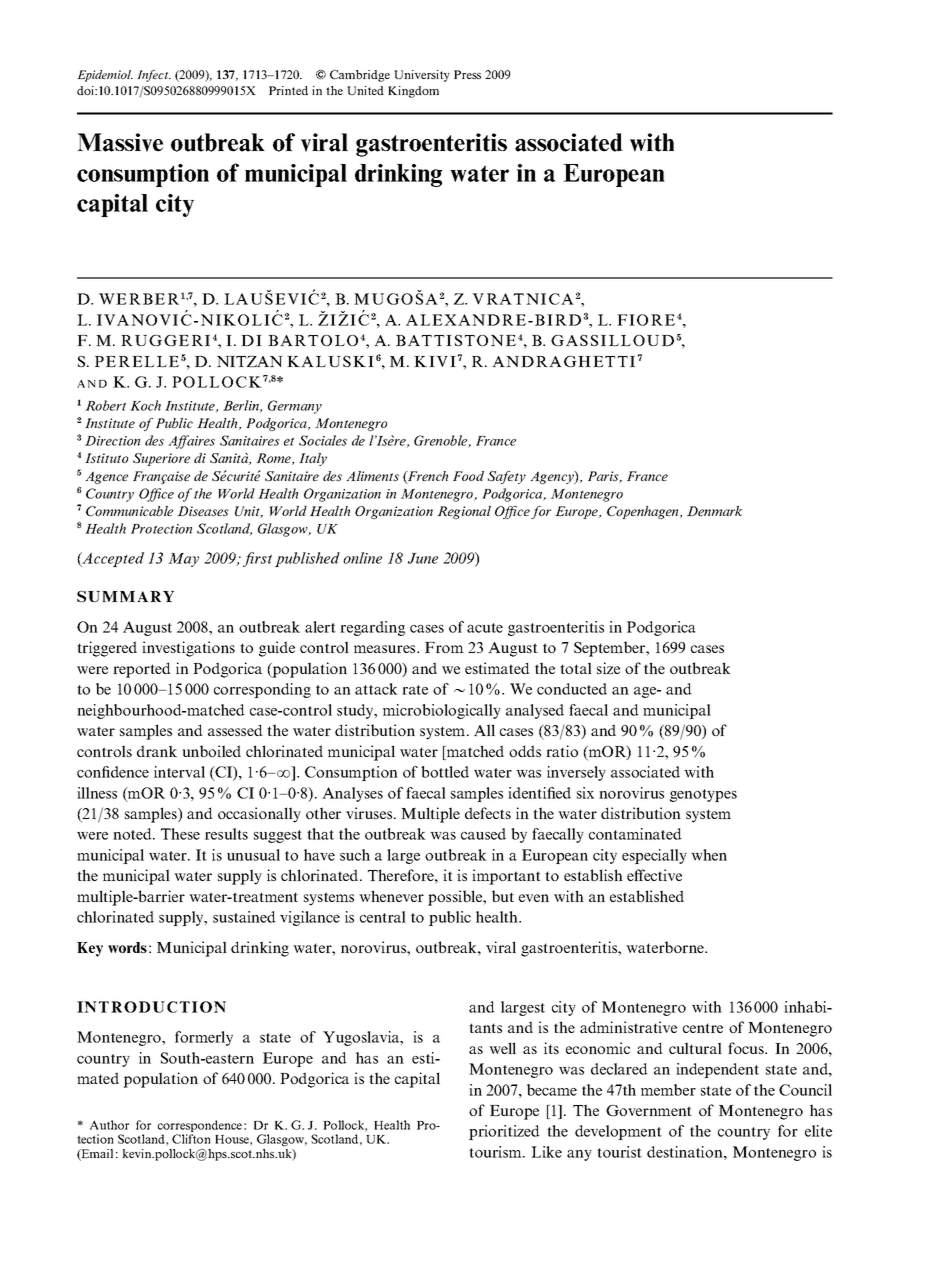 Image resolution: width=952 pixels, height=1271 pixels. What do you see at coordinates (467, 74) in the screenshot?
I see `Press` at bounding box center [467, 74].
